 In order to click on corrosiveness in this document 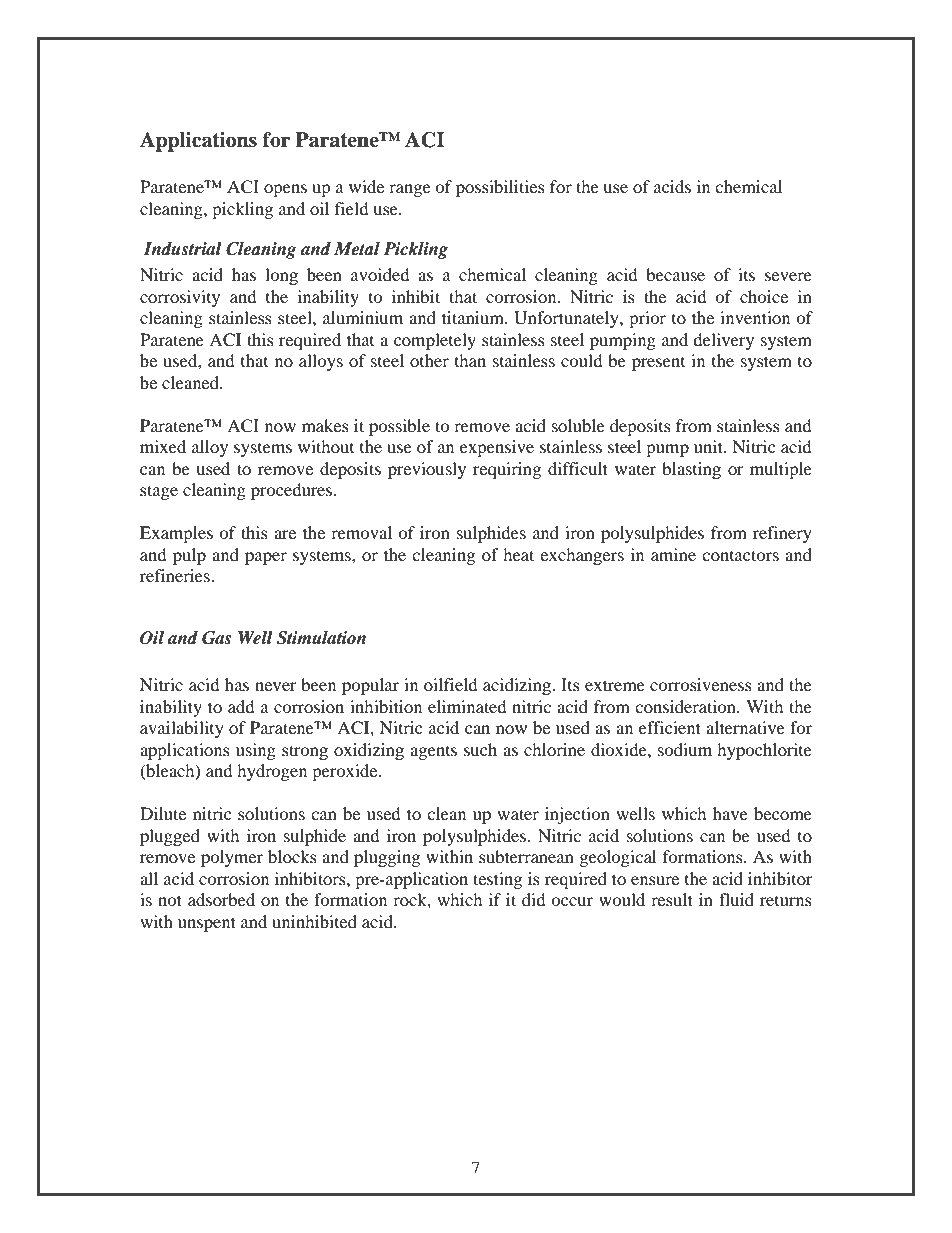, I will do `click(701, 684)`.
